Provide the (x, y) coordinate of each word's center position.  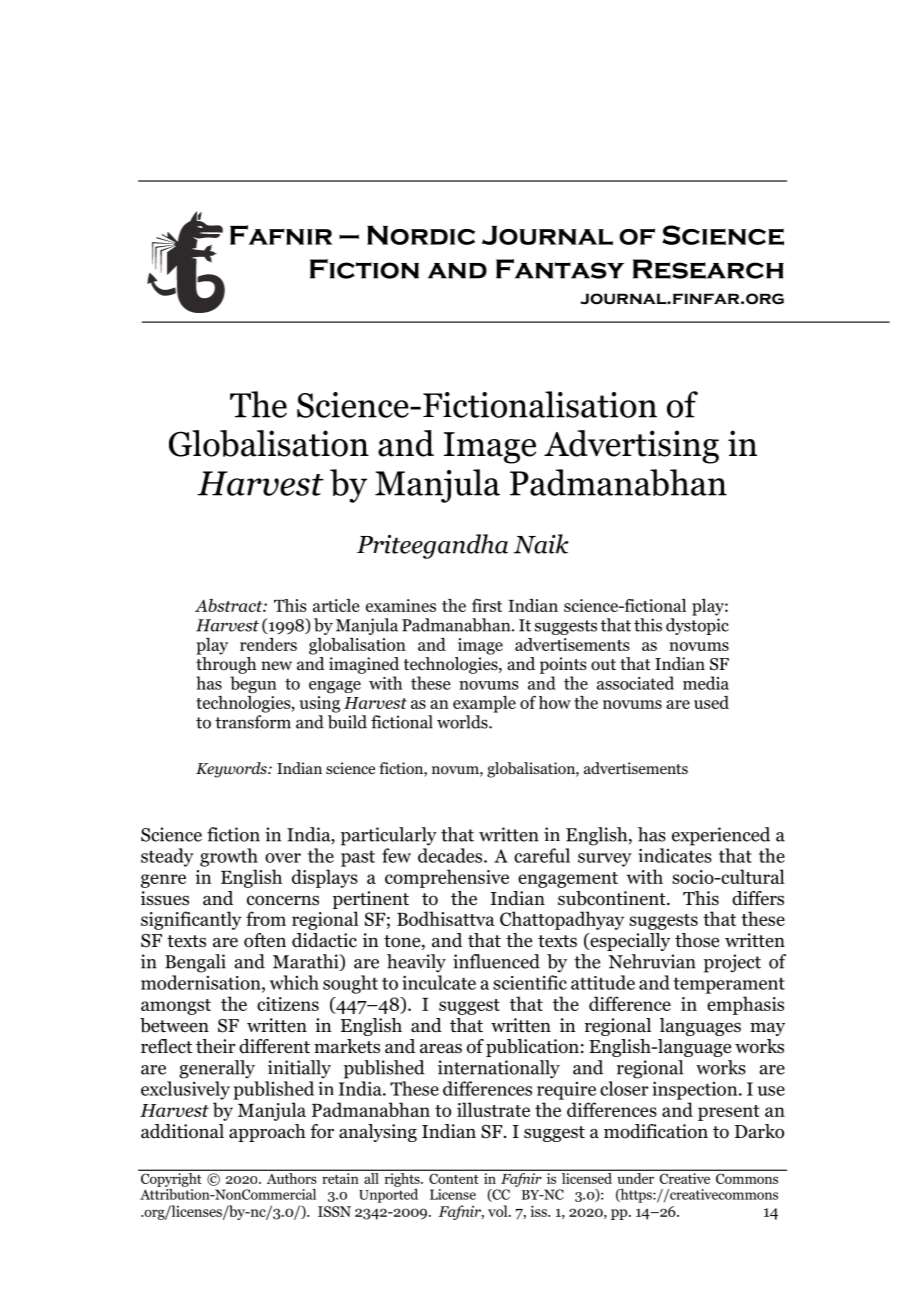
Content (453, 1179)
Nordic (421, 235)
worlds (463, 722)
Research (708, 269)
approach (267, 1133)
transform (253, 722)
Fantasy (560, 269)
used (711, 702)
